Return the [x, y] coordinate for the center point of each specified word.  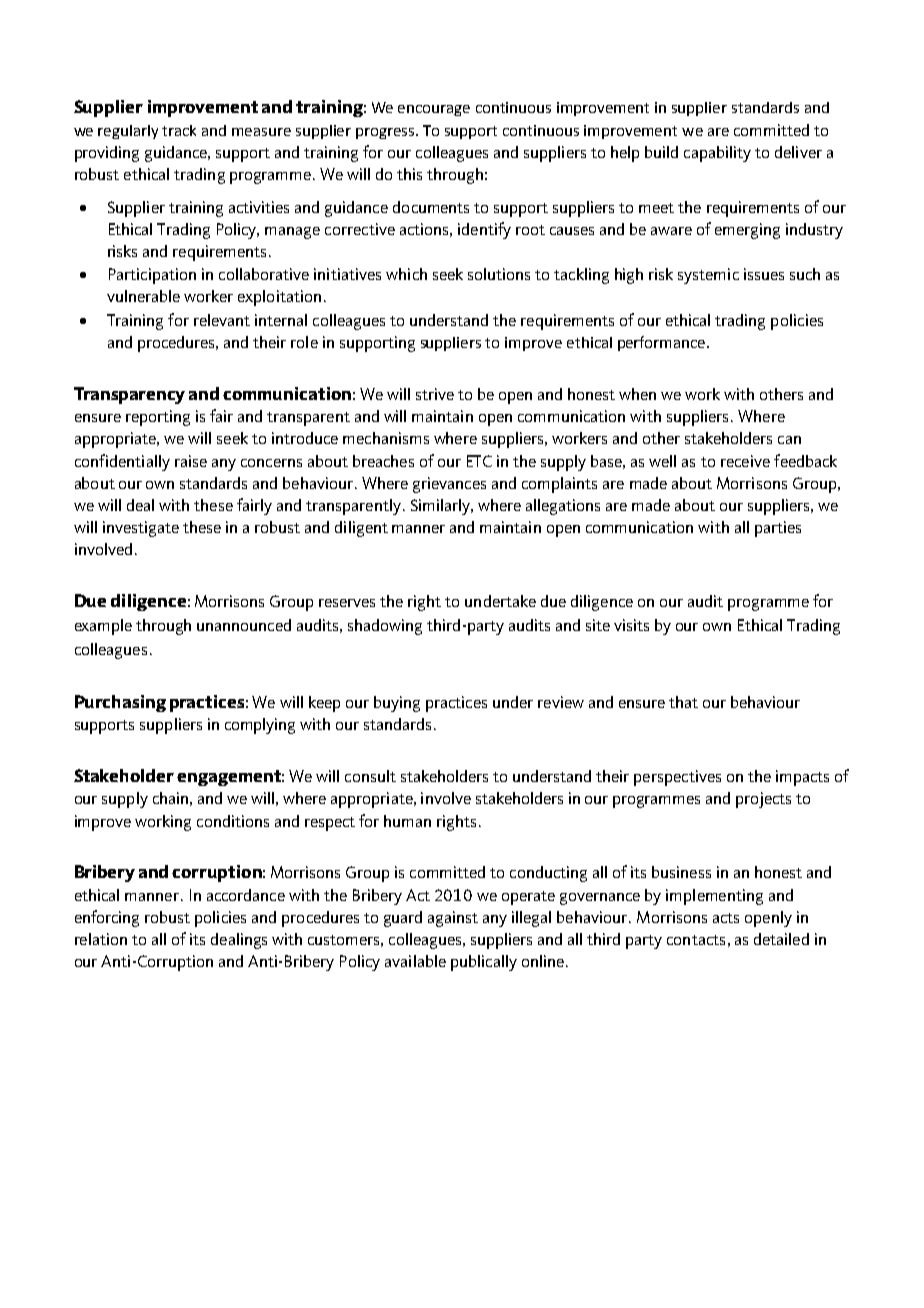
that [683, 702]
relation [101, 939]
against [453, 919]
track [179, 130]
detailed [781, 939]
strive [435, 394]
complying [260, 726]
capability [717, 154]
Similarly [442, 507]
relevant [222, 320]
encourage [434, 110]
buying [397, 704]
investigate [141, 529]
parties [778, 529]
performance [663, 343]
